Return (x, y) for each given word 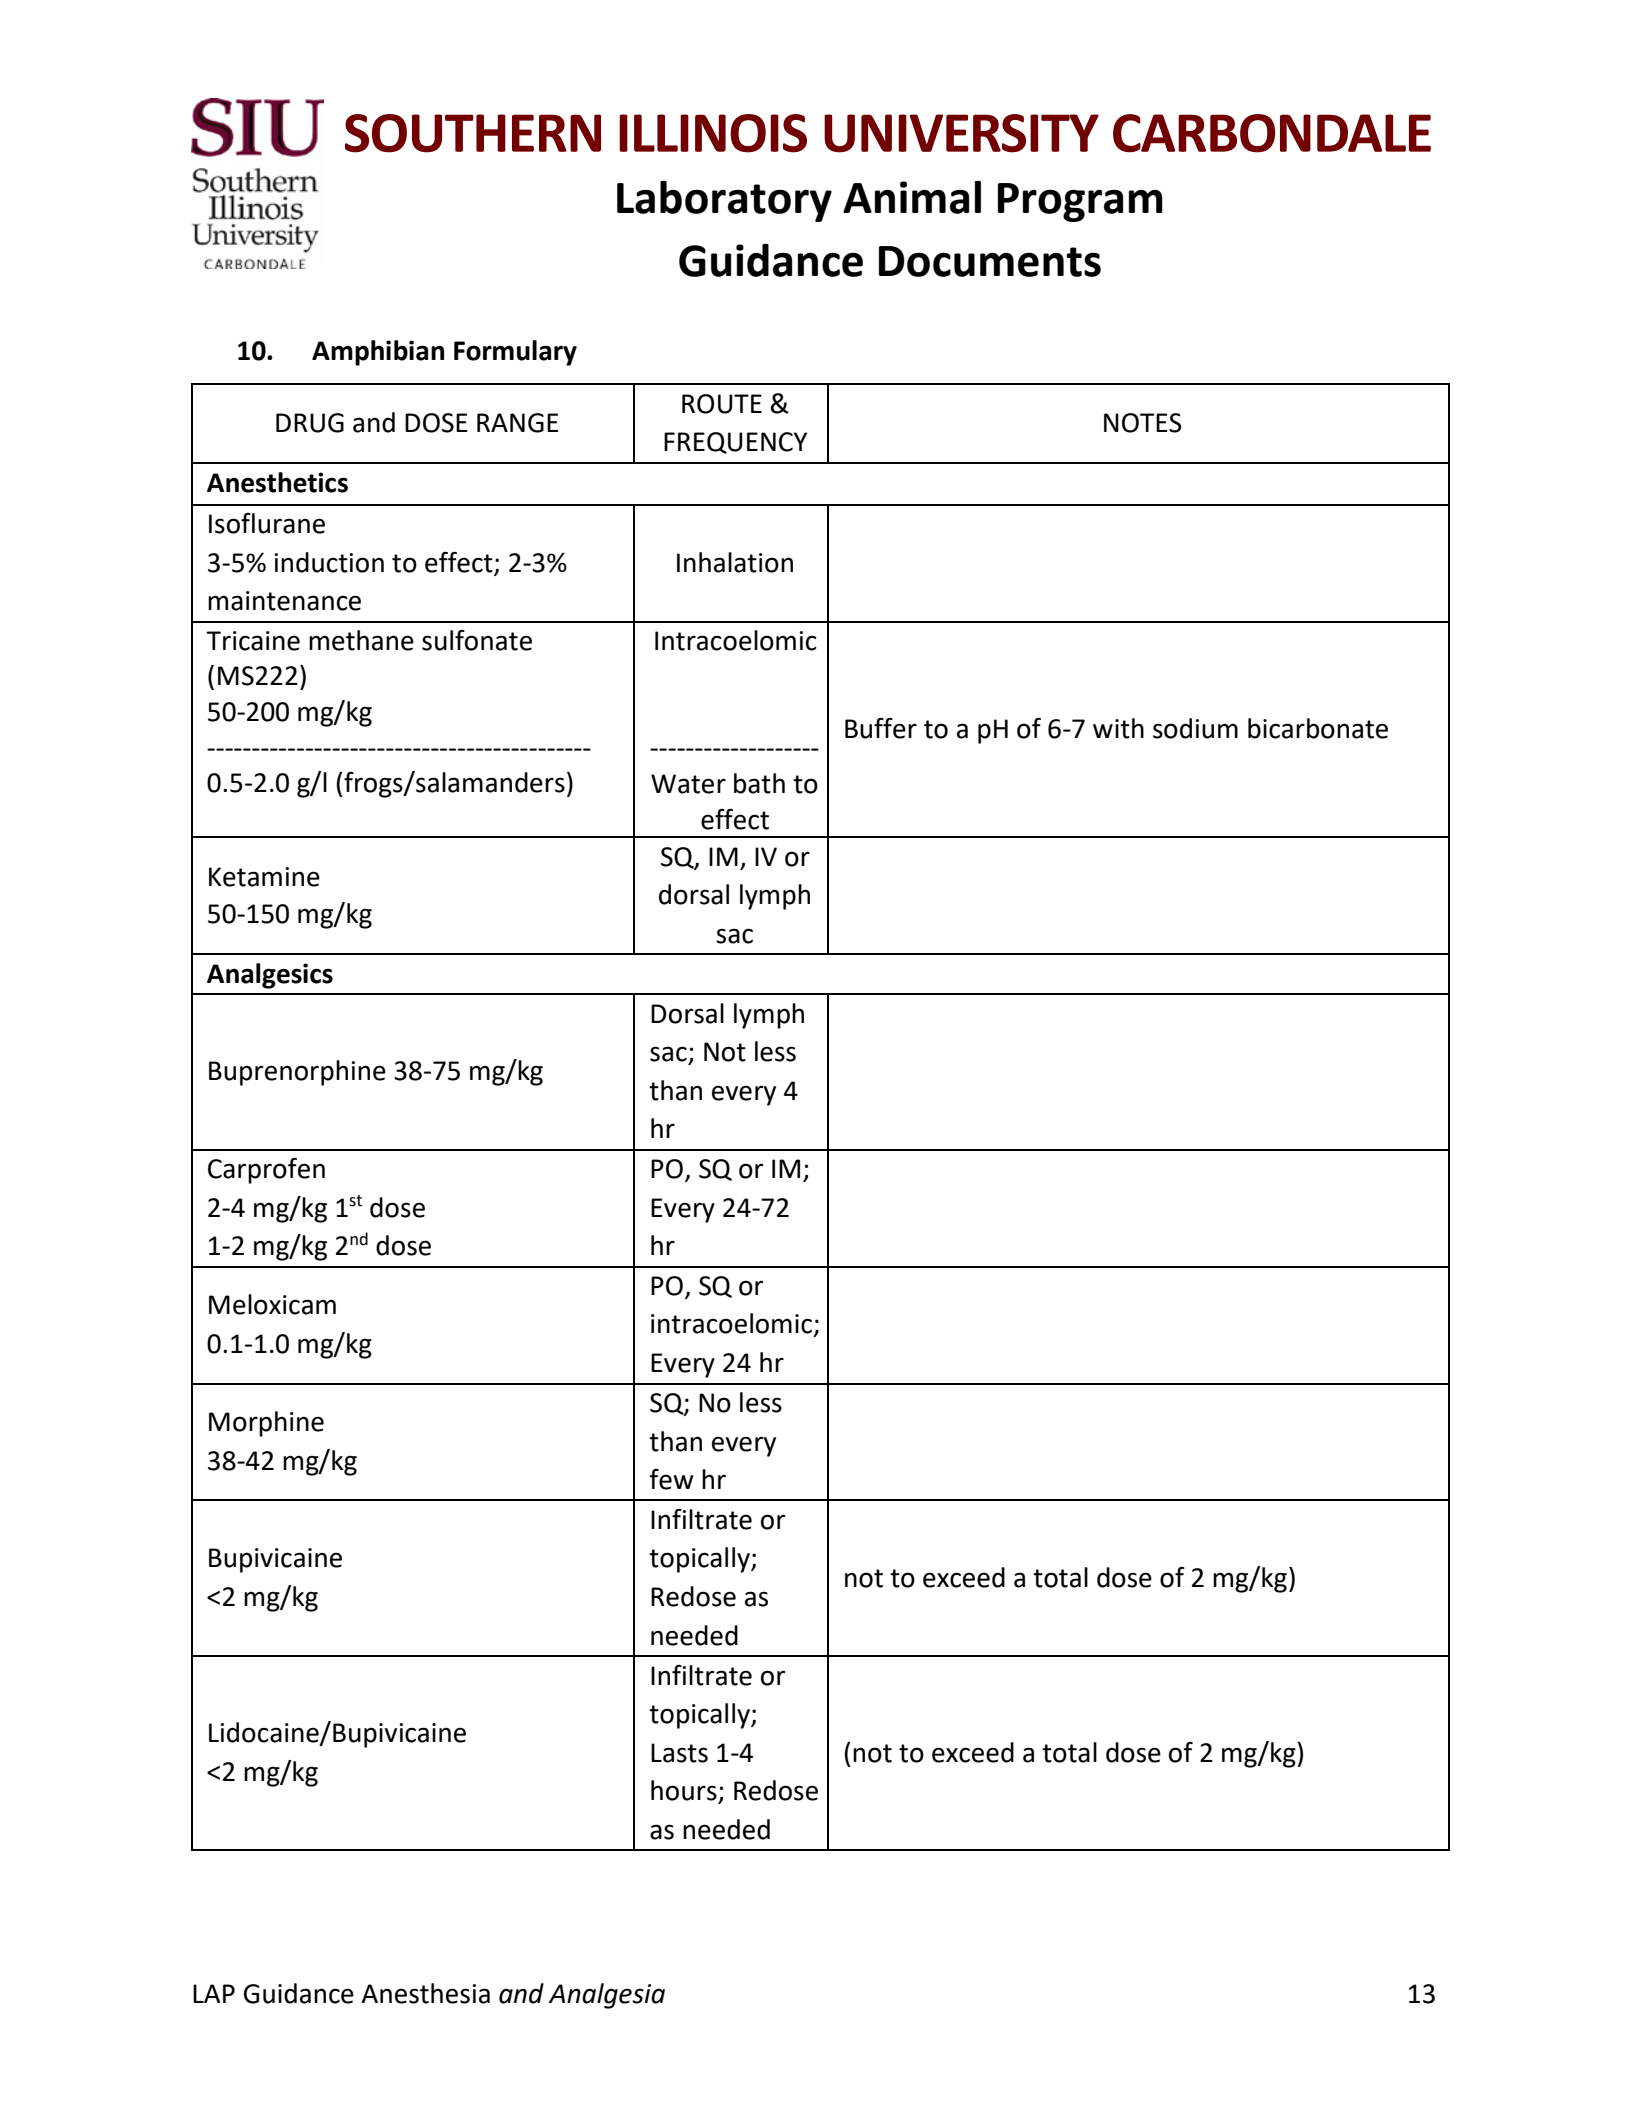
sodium (1195, 728)
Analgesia (607, 1996)
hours (684, 1790)
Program (1080, 202)
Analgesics (270, 976)
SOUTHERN (473, 133)
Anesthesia (425, 1993)
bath (759, 783)
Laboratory (724, 201)
